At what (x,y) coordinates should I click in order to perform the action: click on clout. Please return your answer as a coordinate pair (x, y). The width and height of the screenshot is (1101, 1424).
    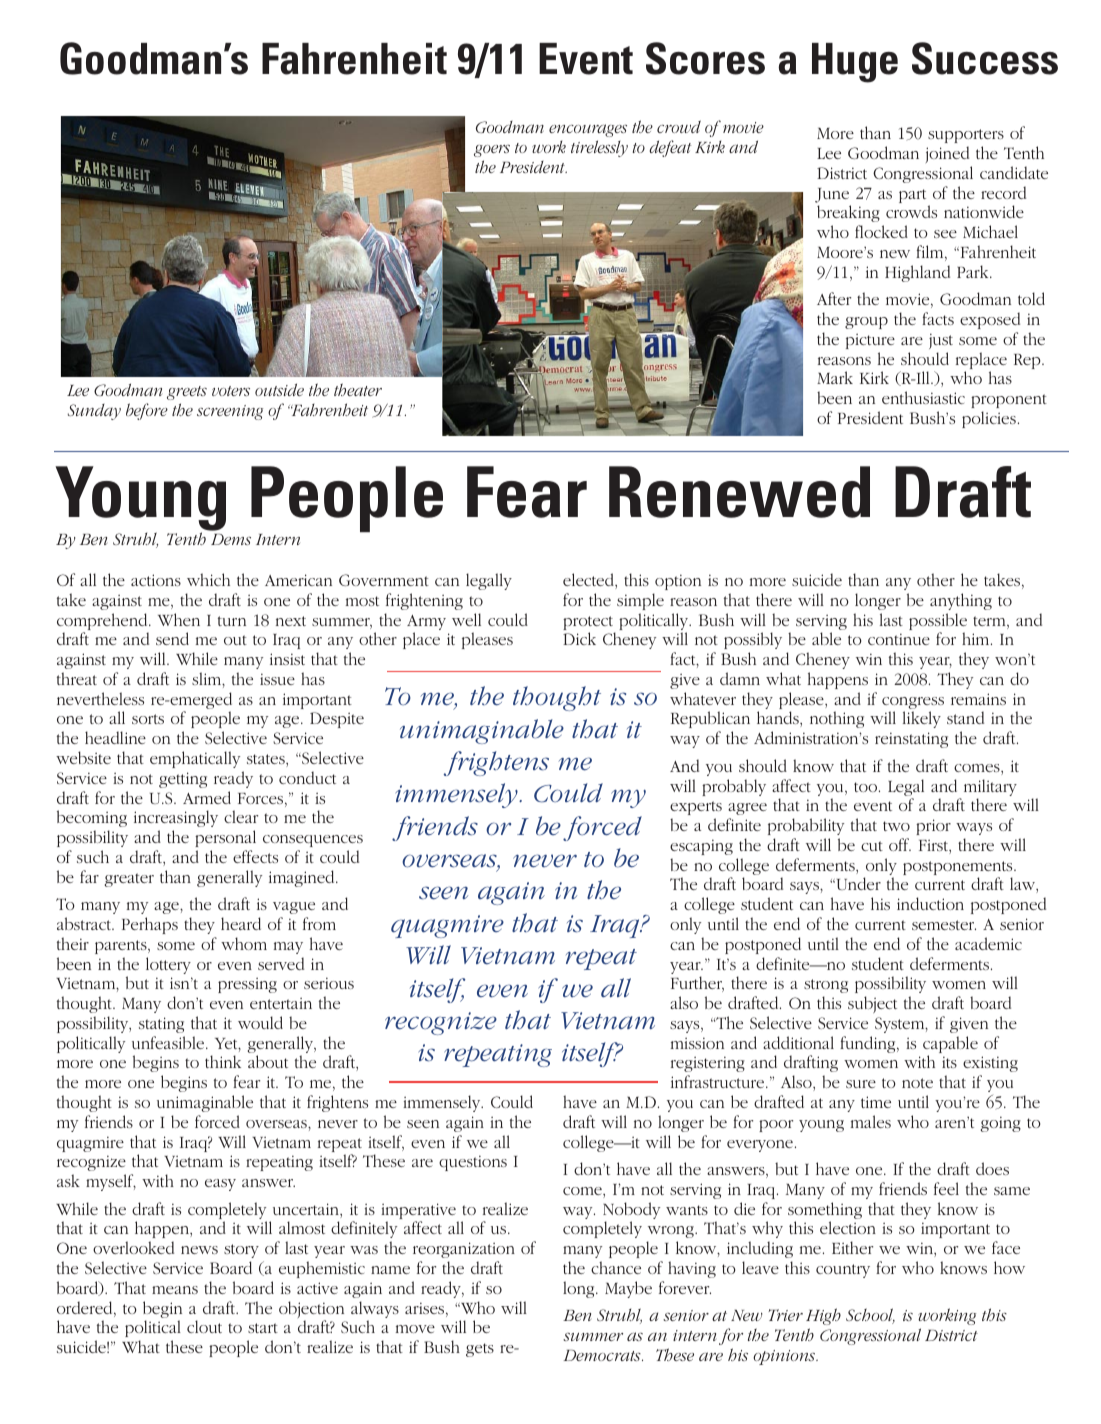
    Looking at the image, I should click on (204, 1326).
